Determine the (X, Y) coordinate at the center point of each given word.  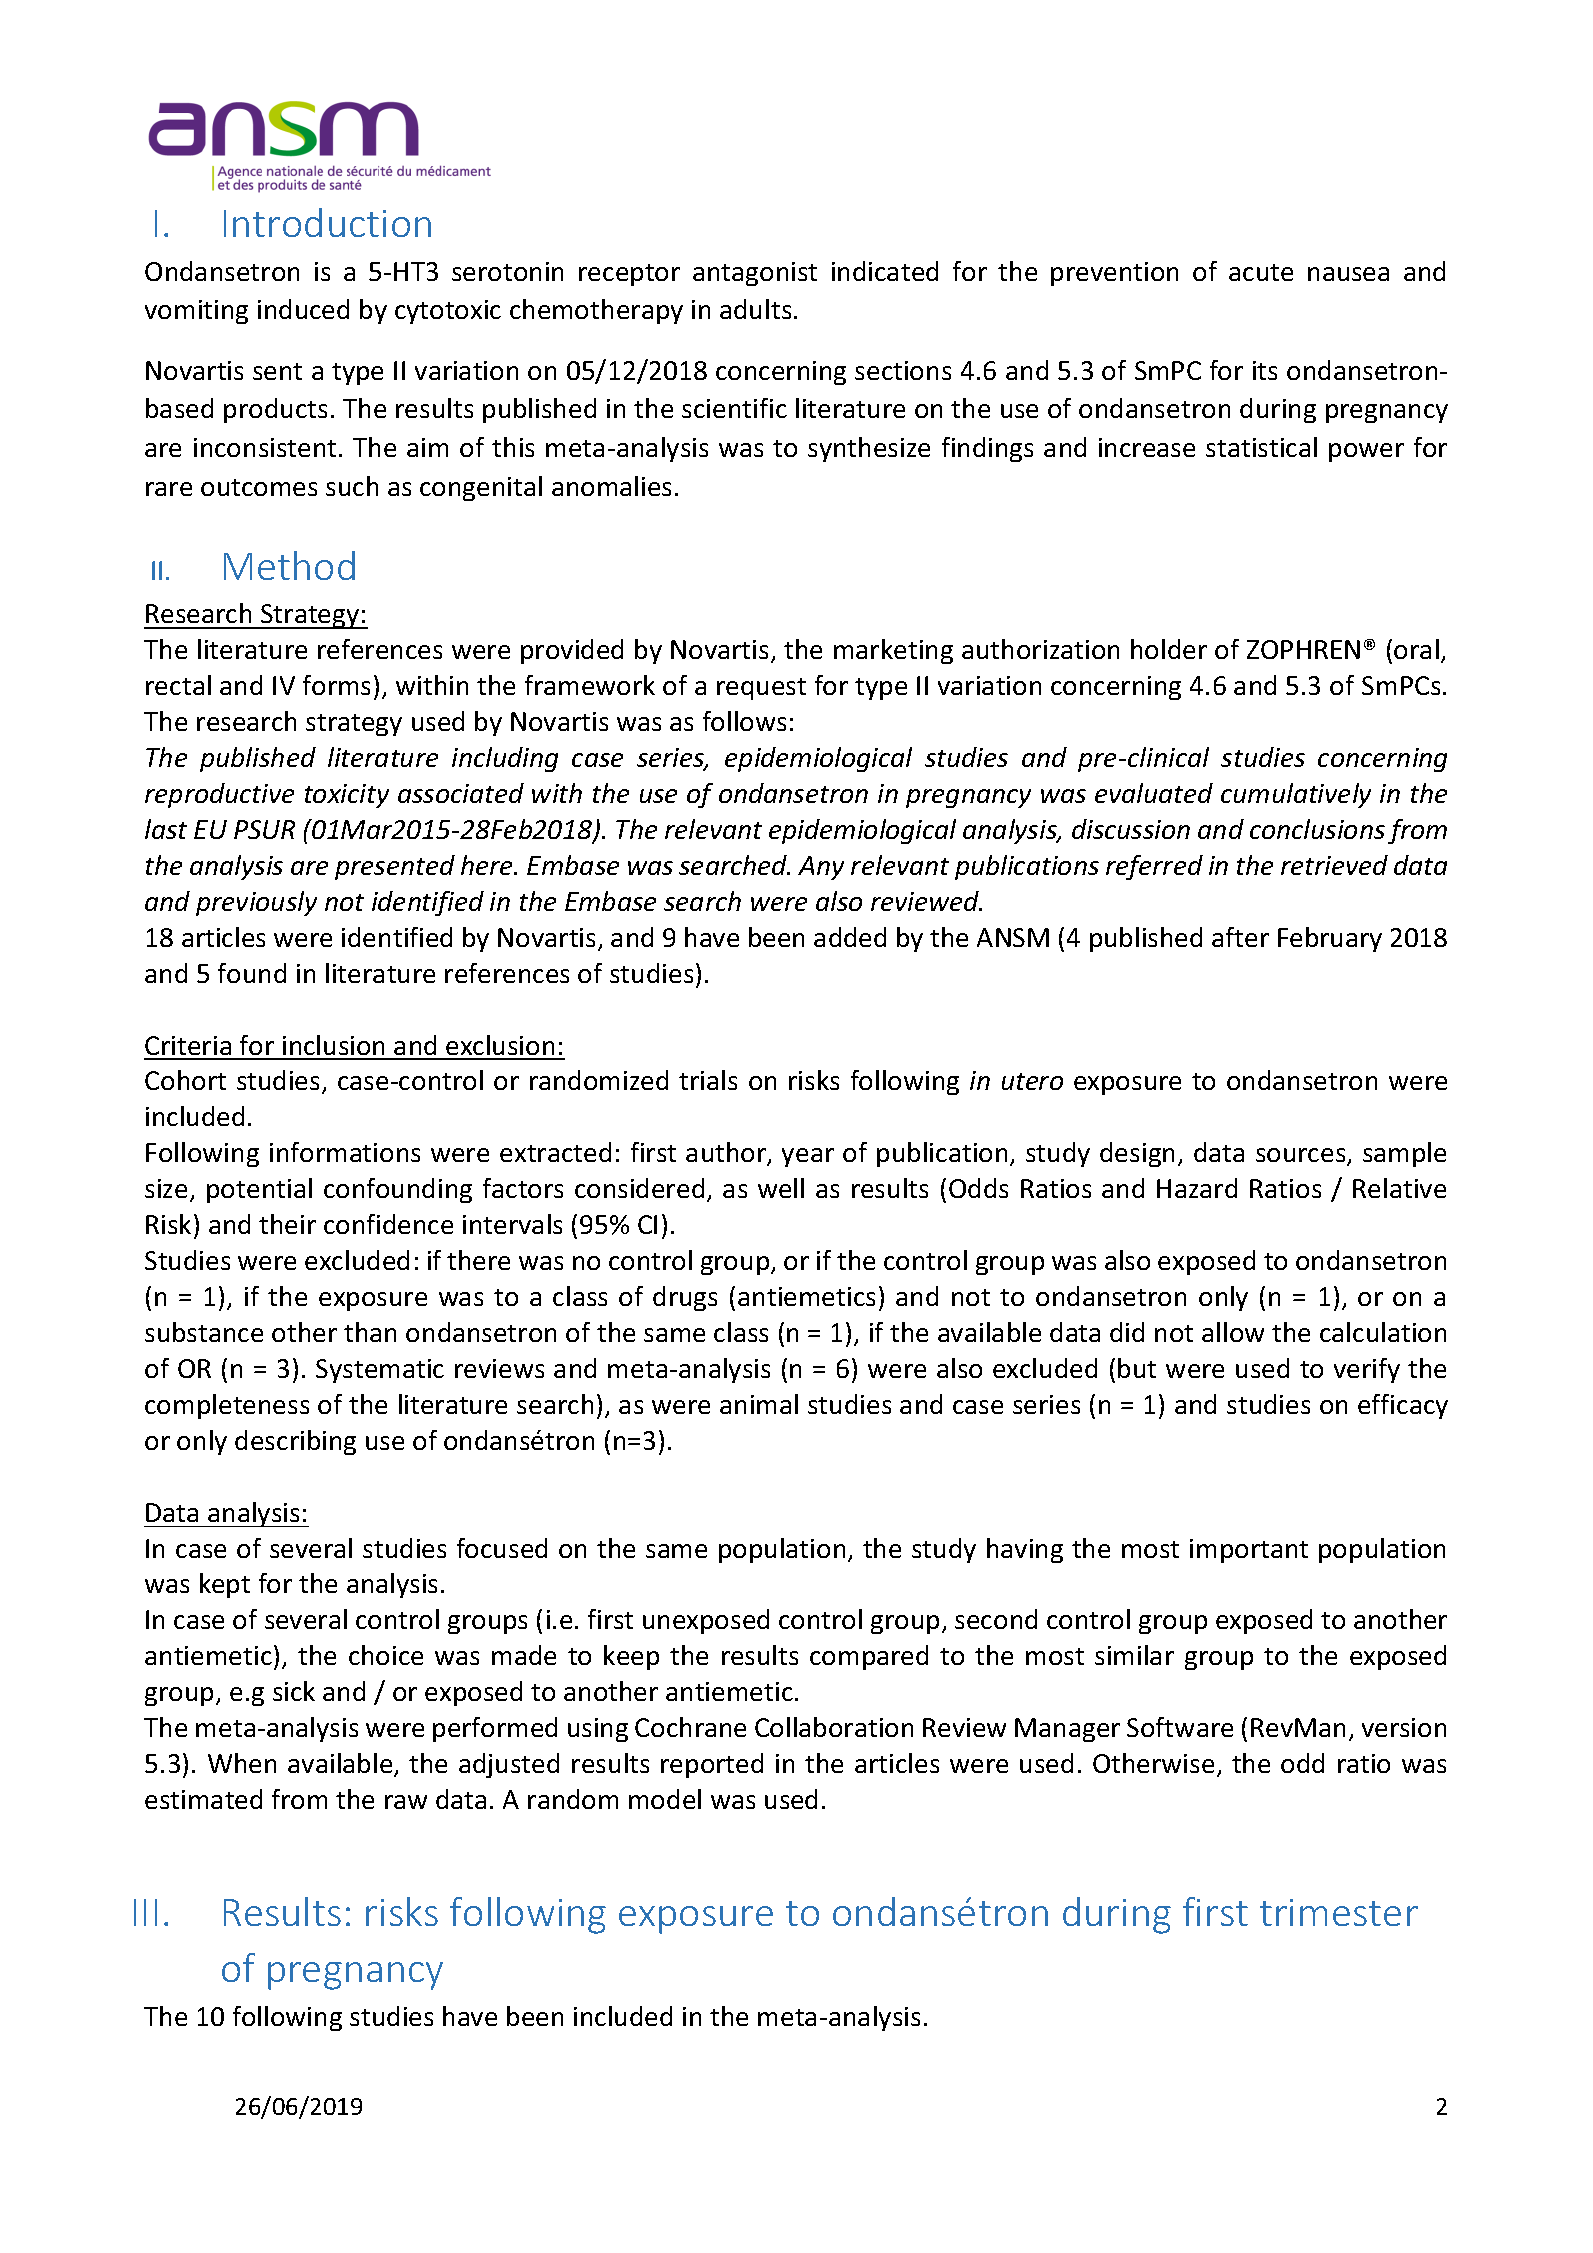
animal (759, 1404)
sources (1302, 1157)
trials (708, 1080)
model (665, 1799)
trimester (1339, 1912)
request (761, 689)
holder (1169, 649)
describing (295, 1442)
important (1249, 1551)
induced (303, 309)
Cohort (185, 1080)
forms (336, 685)
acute (1261, 272)
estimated (203, 1799)
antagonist (755, 274)
